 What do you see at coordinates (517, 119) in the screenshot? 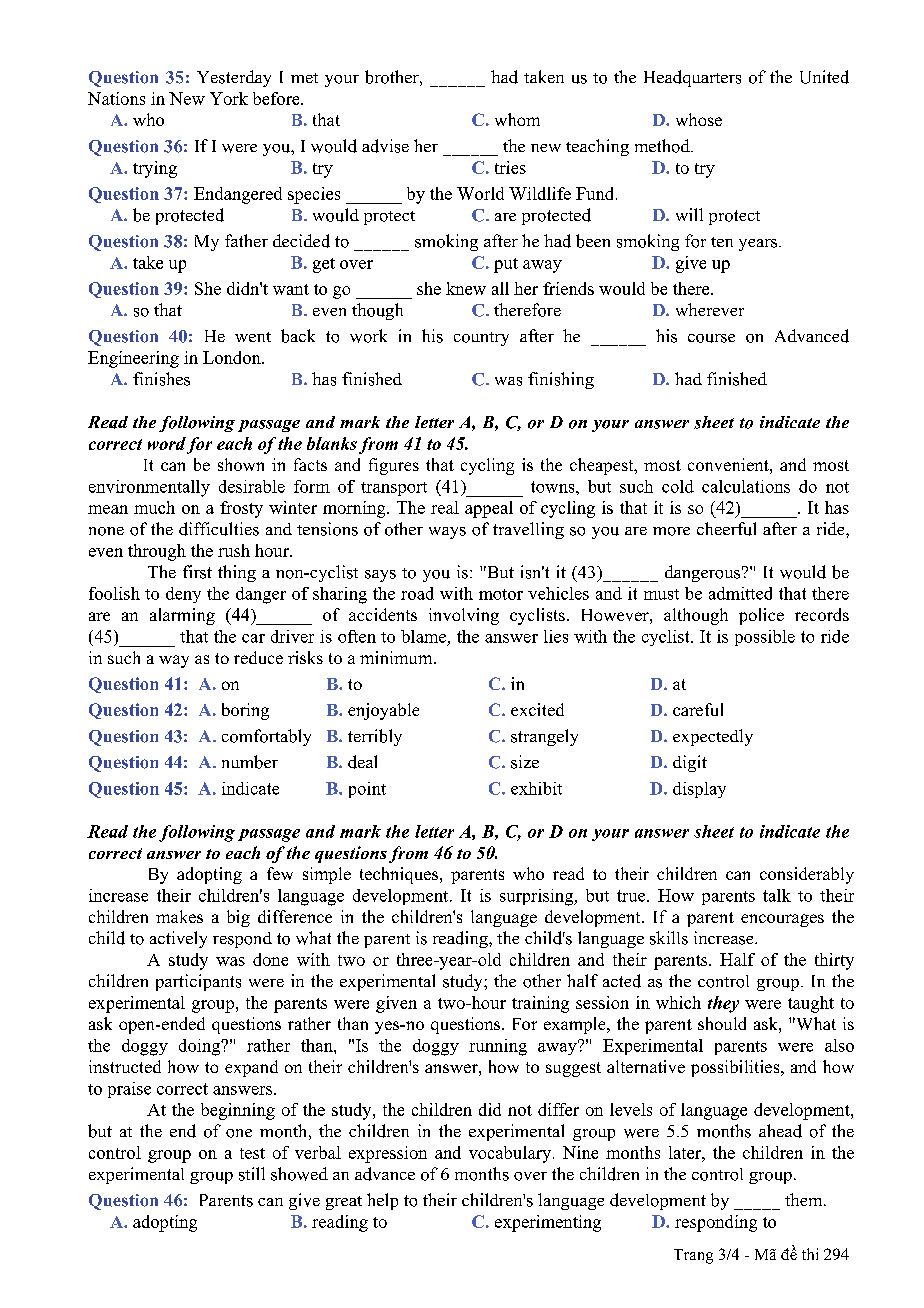
I see `whom` at bounding box center [517, 119].
